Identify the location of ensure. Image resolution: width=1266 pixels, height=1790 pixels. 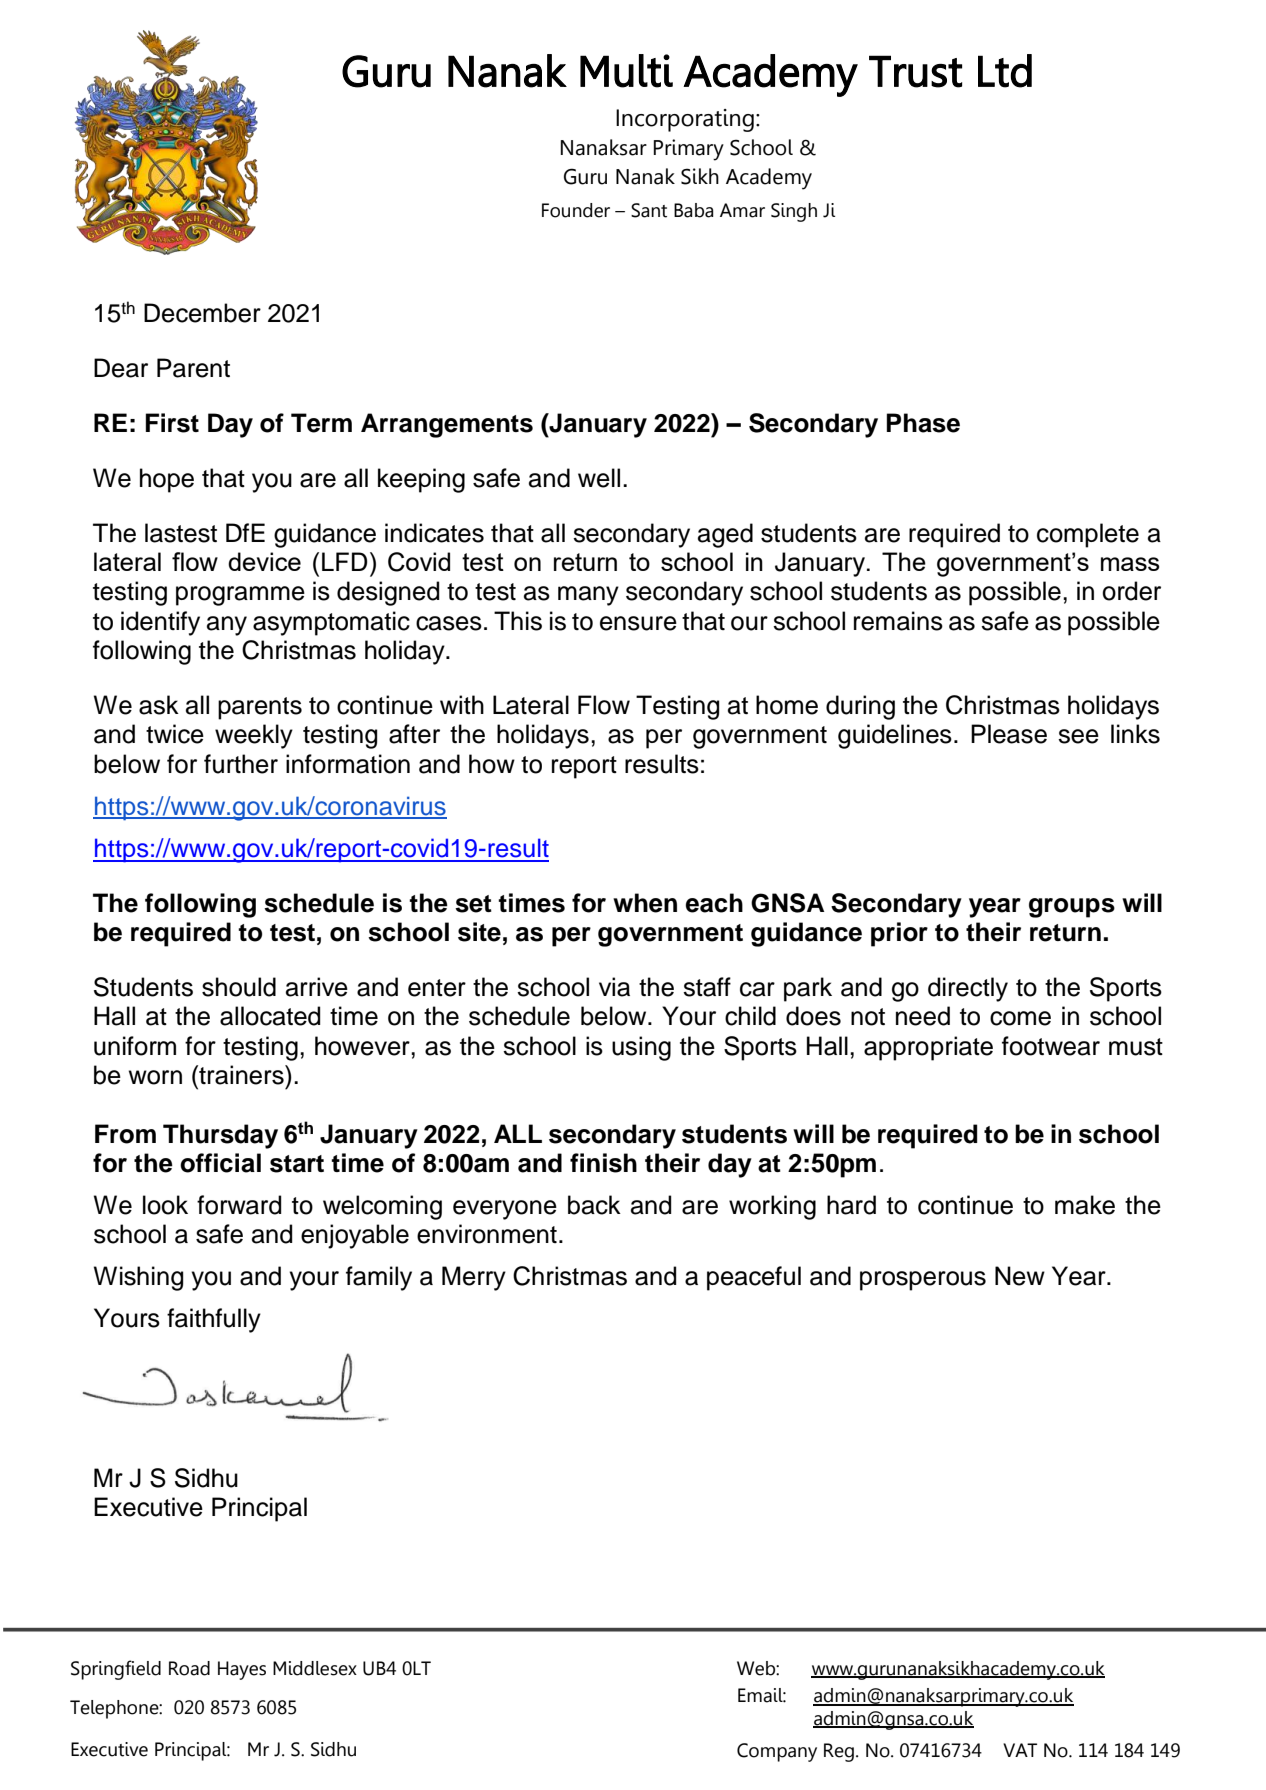
(638, 623).
